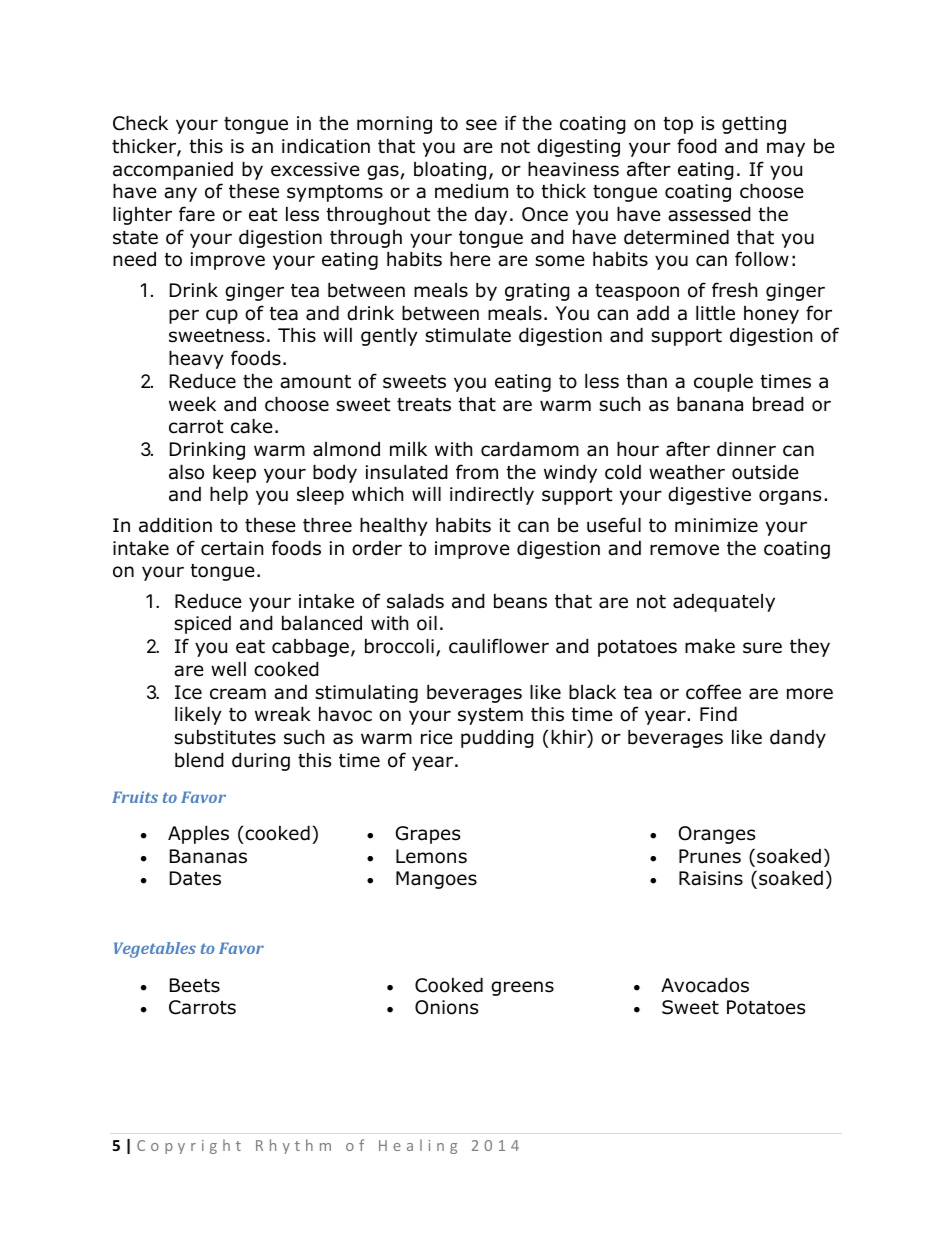 The width and height of the screenshot is (952, 1233). What do you see at coordinates (490, 716) in the screenshot?
I see `system` at bounding box center [490, 716].
